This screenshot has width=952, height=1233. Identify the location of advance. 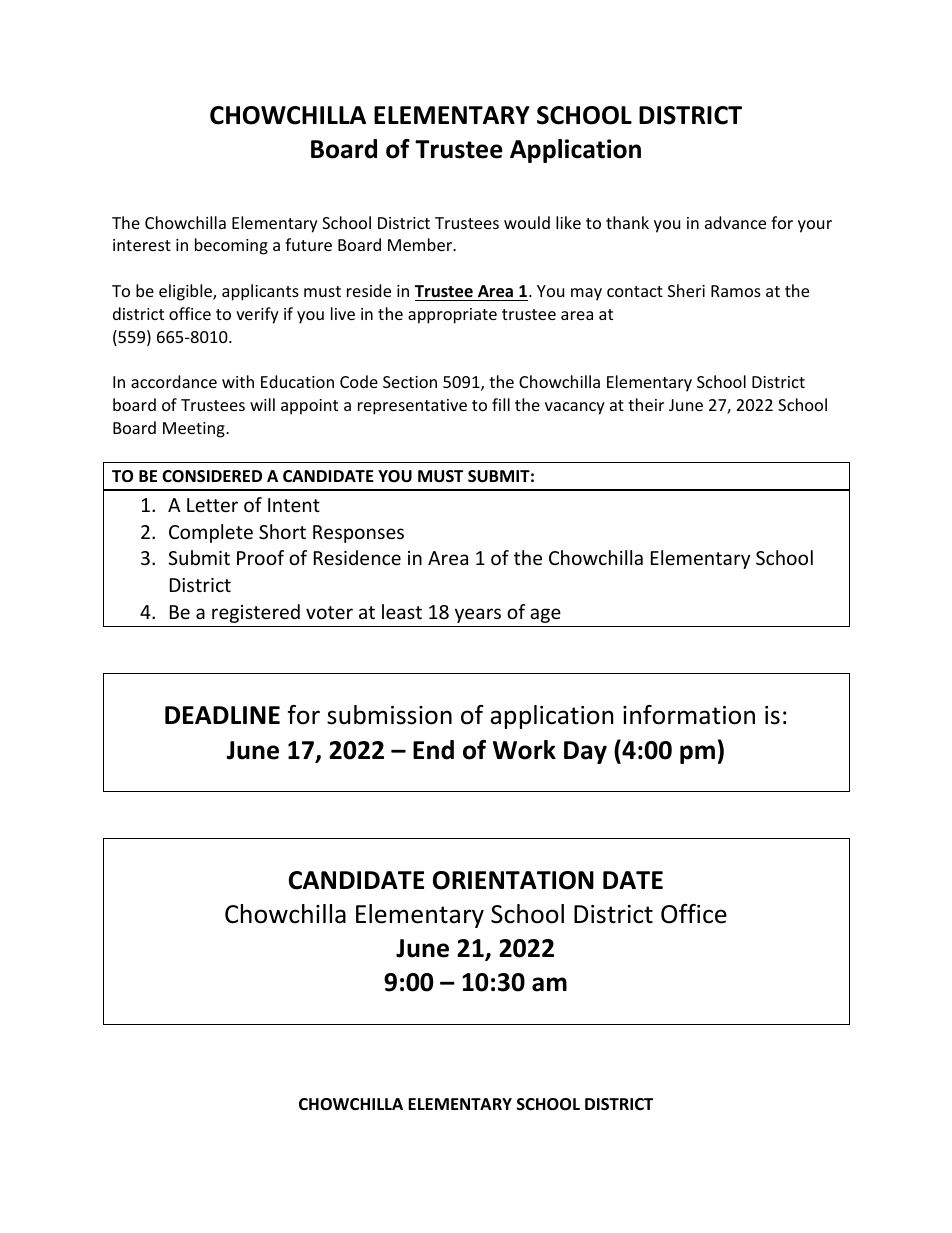
(735, 222).
